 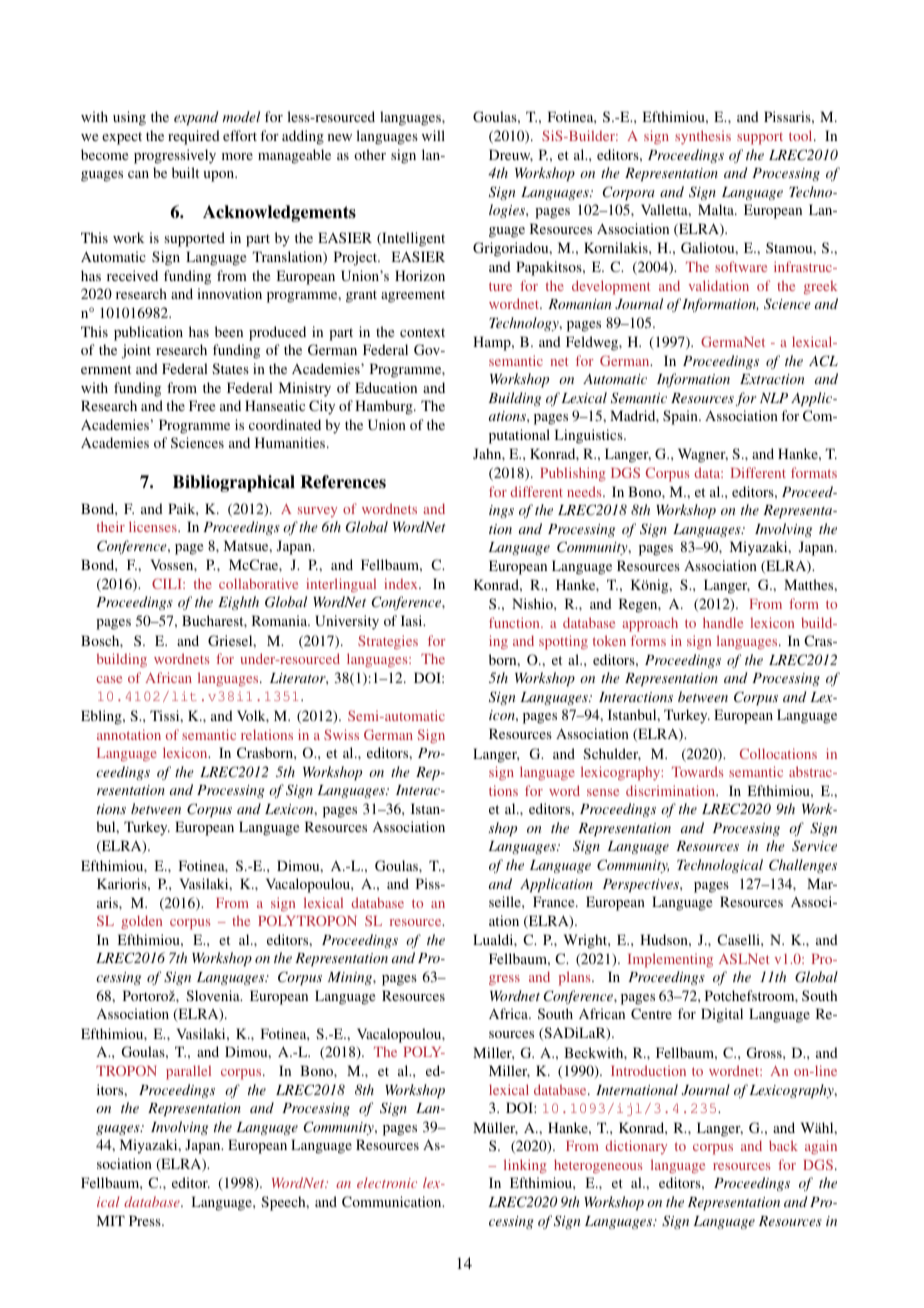 I want to click on will, so click(x=433, y=135).
